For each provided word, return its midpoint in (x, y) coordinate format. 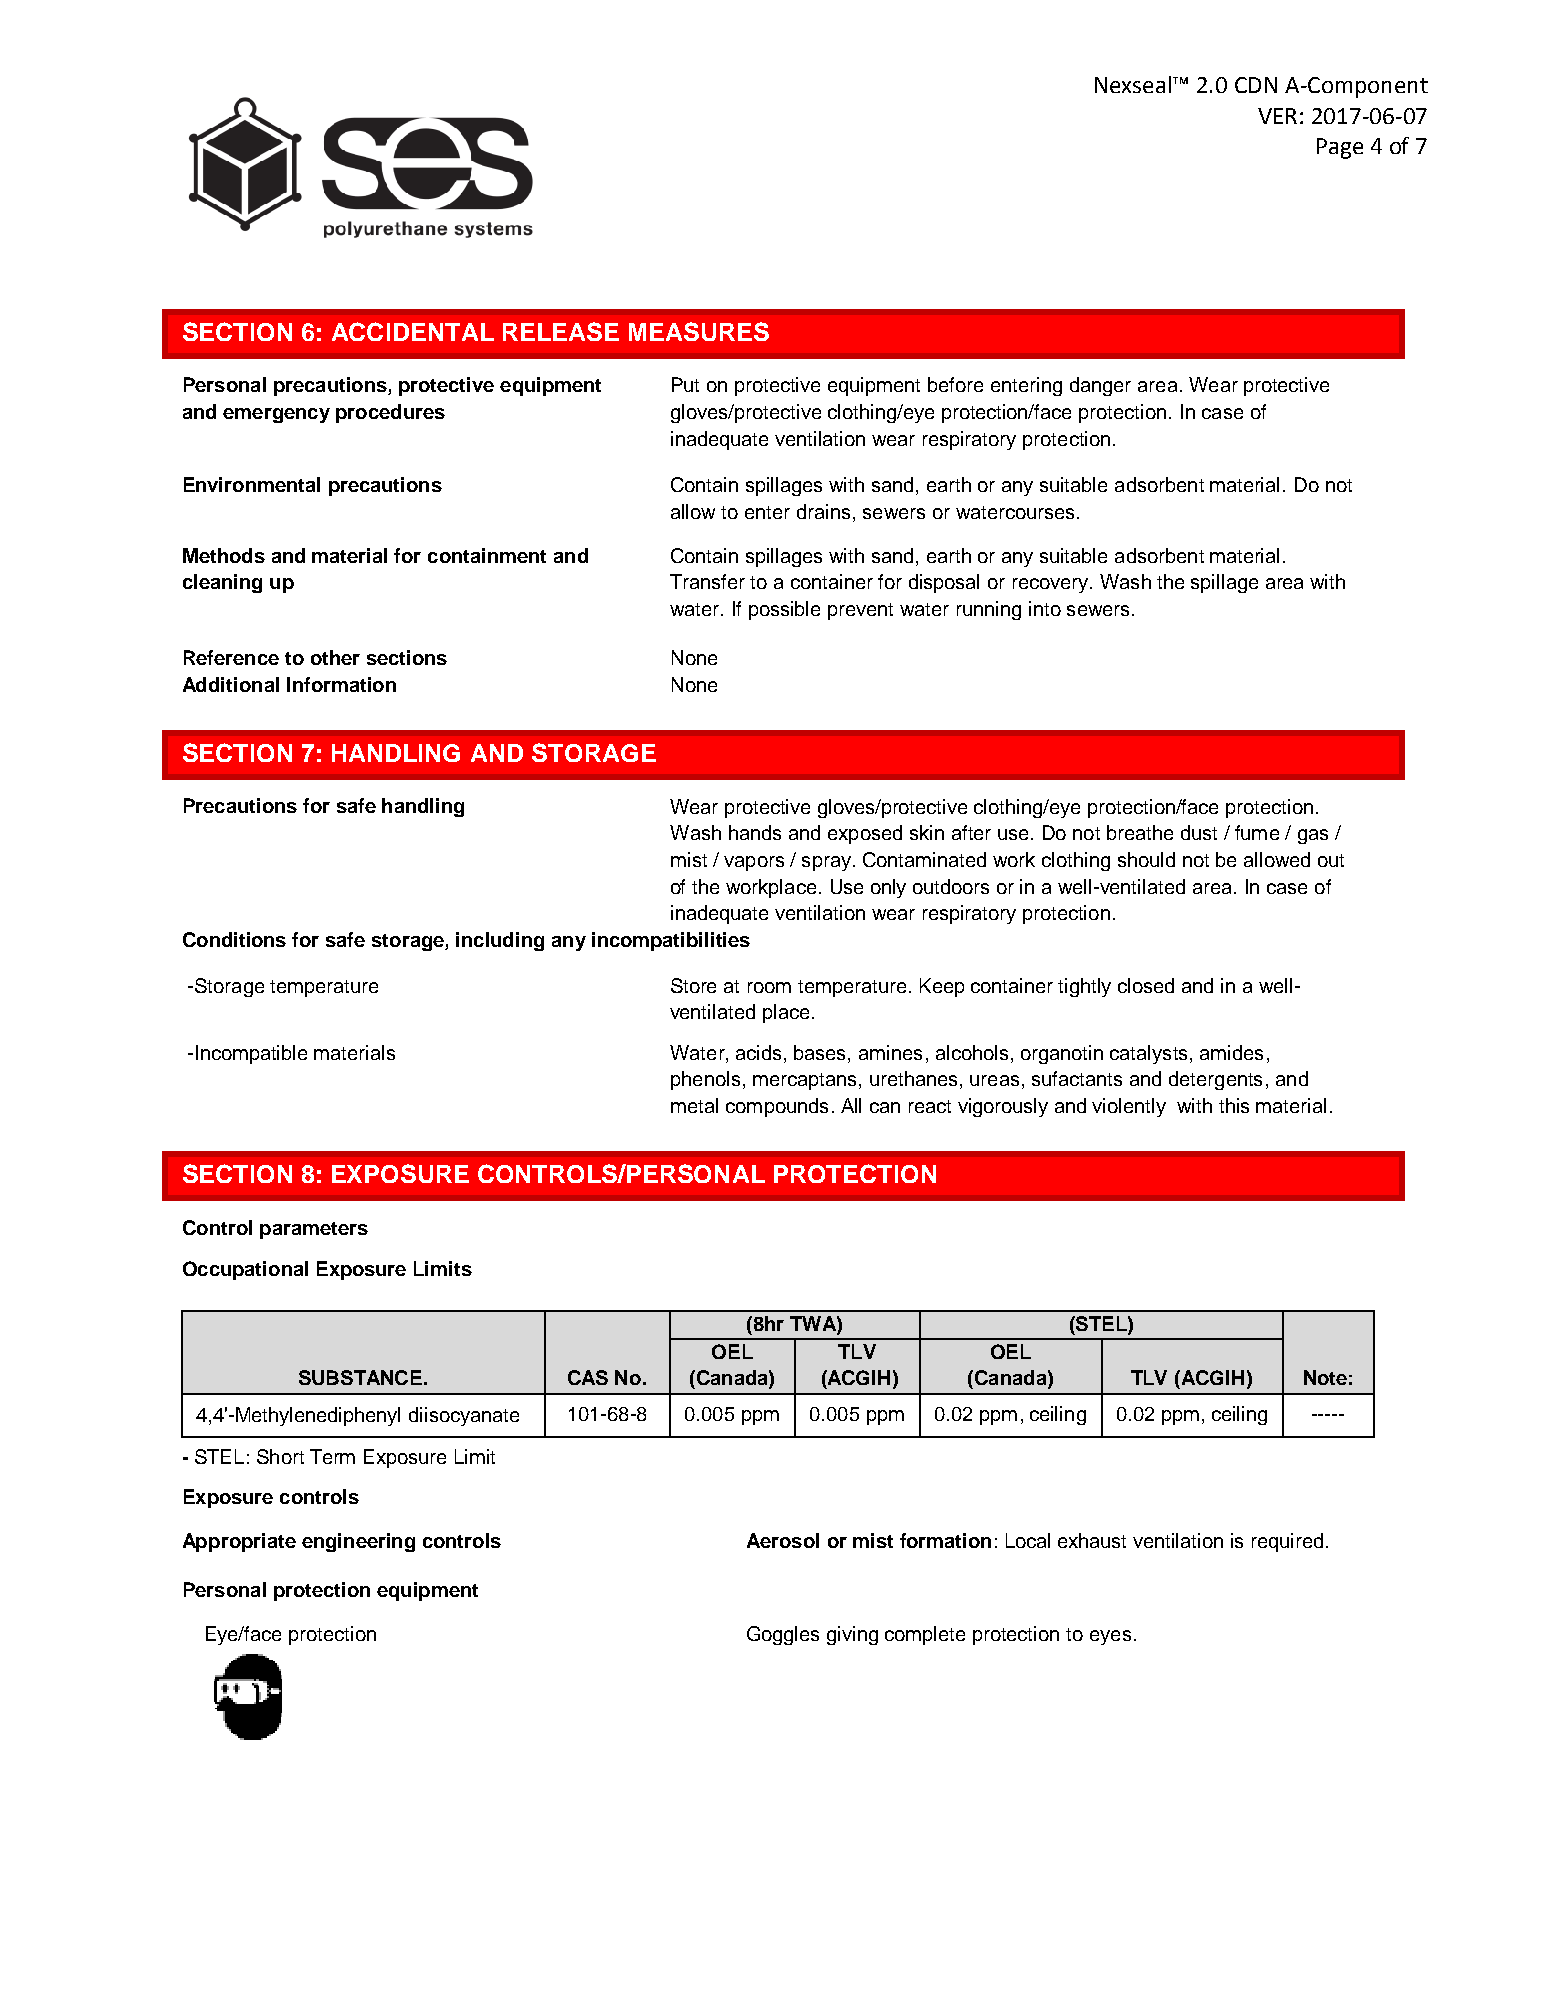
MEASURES (699, 331)
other (335, 657)
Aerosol (783, 1540)
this (1234, 1105)
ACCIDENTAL (413, 331)
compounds (777, 1107)
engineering (358, 1542)
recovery (1052, 585)
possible (784, 610)
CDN (1256, 85)
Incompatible (251, 1054)
